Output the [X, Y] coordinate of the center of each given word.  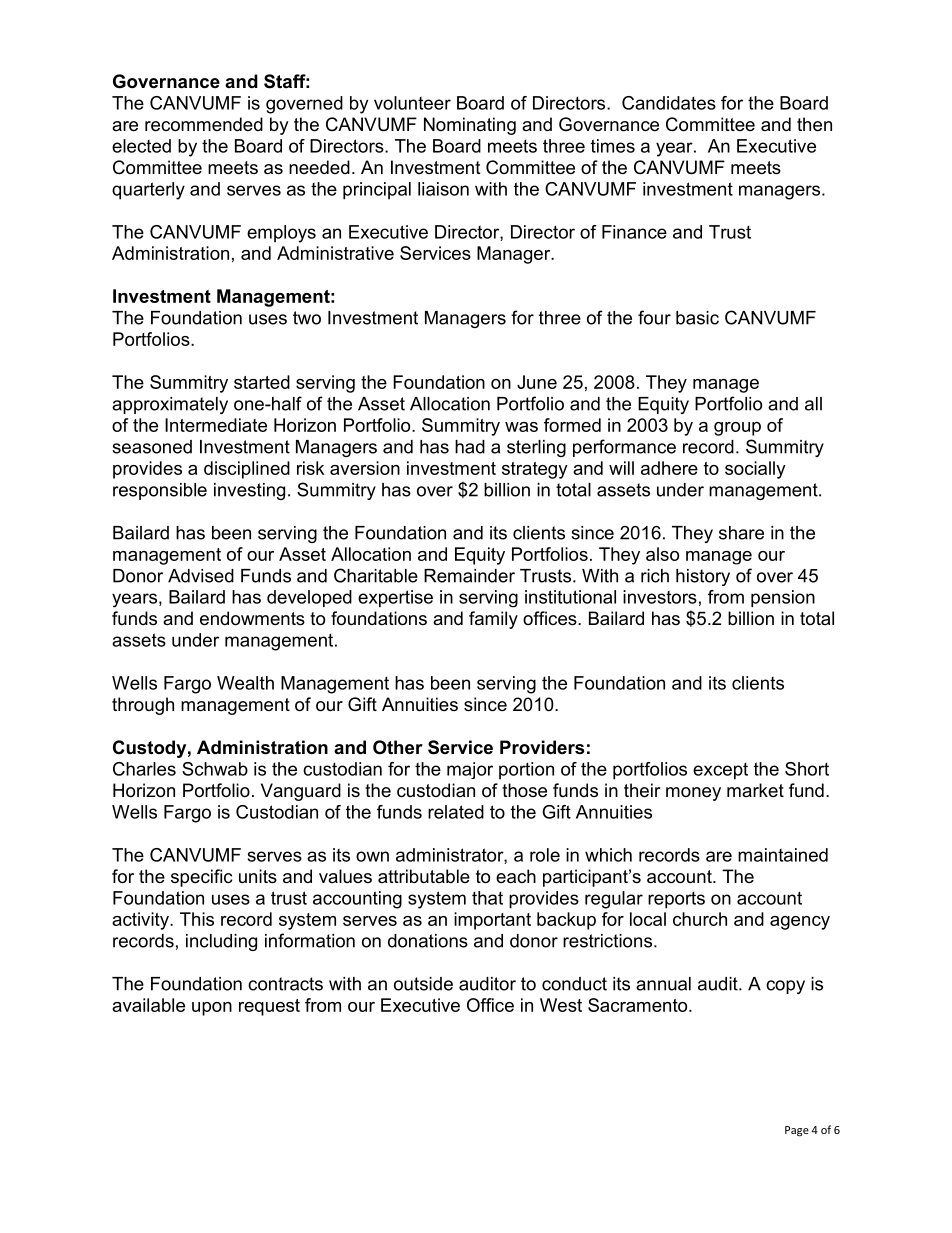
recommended [204, 124]
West [561, 1005]
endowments [252, 618]
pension [783, 598]
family [493, 620]
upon [212, 1009]
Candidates [669, 103]
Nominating [470, 126]
